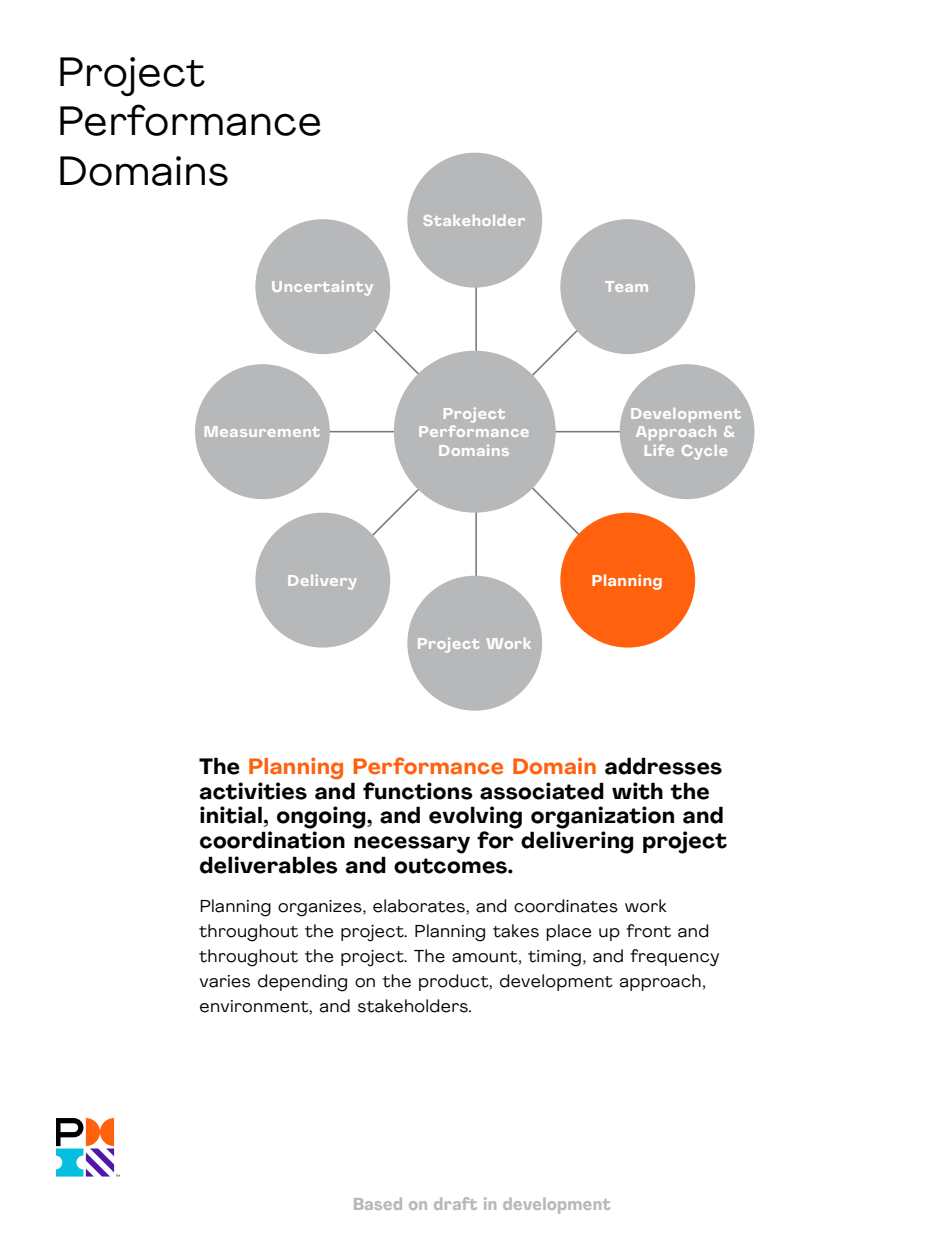 This screenshot has width=952, height=1233. What do you see at coordinates (418, 791) in the screenshot?
I see `functions` at bounding box center [418, 791].
